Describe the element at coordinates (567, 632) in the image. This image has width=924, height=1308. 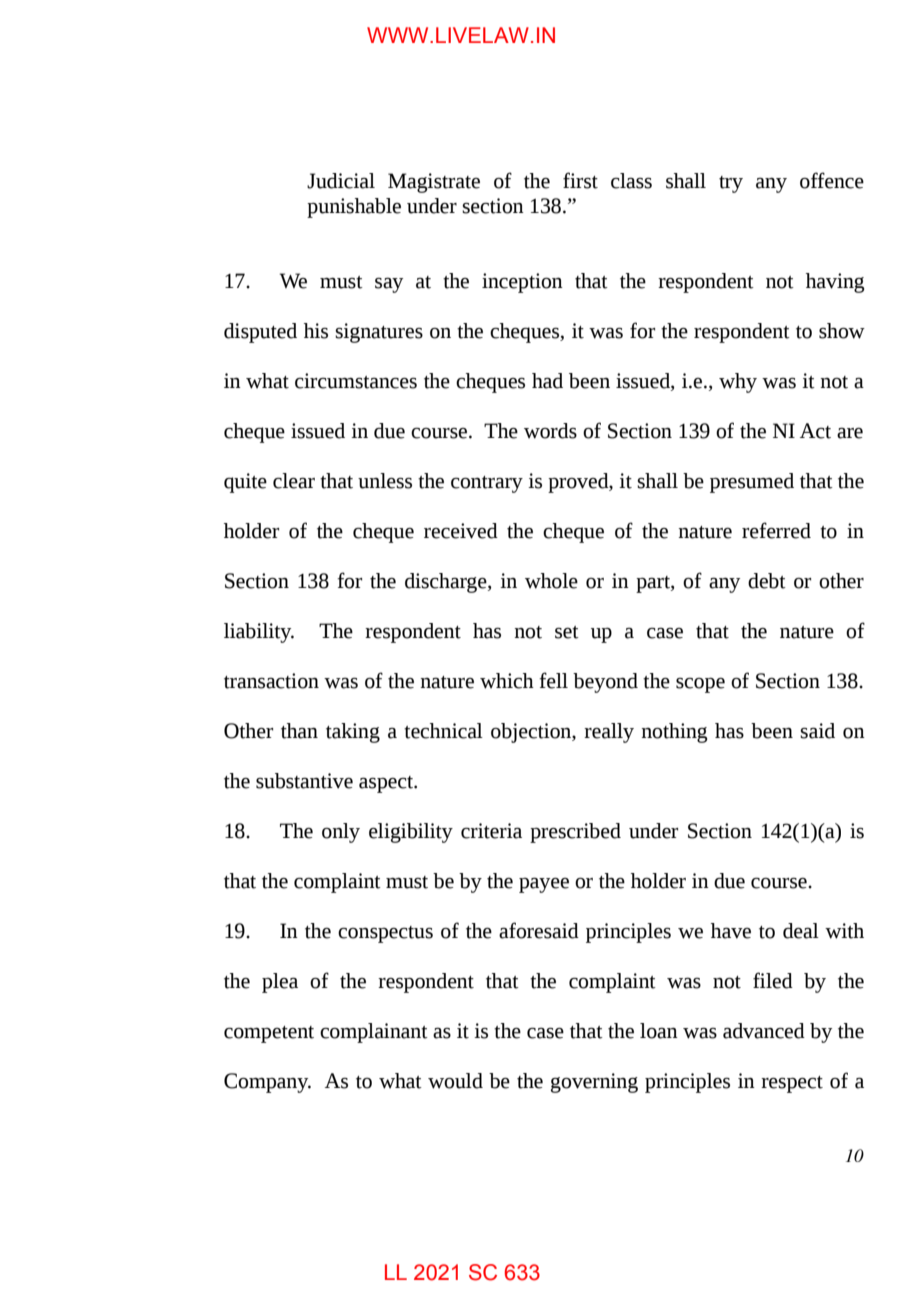
I see `set` at that location.
